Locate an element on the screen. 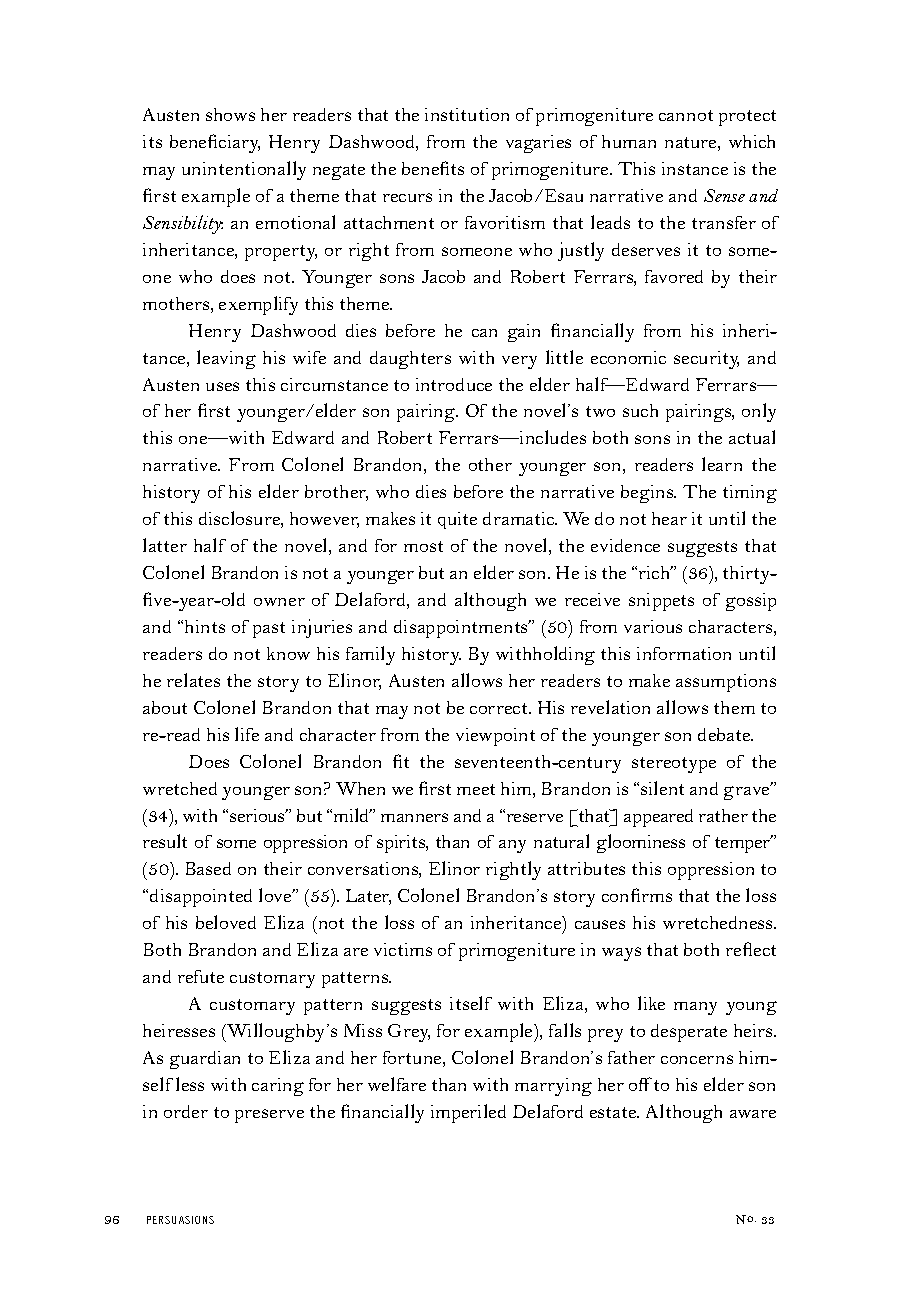  institution is located at coordinates (467, 114).
